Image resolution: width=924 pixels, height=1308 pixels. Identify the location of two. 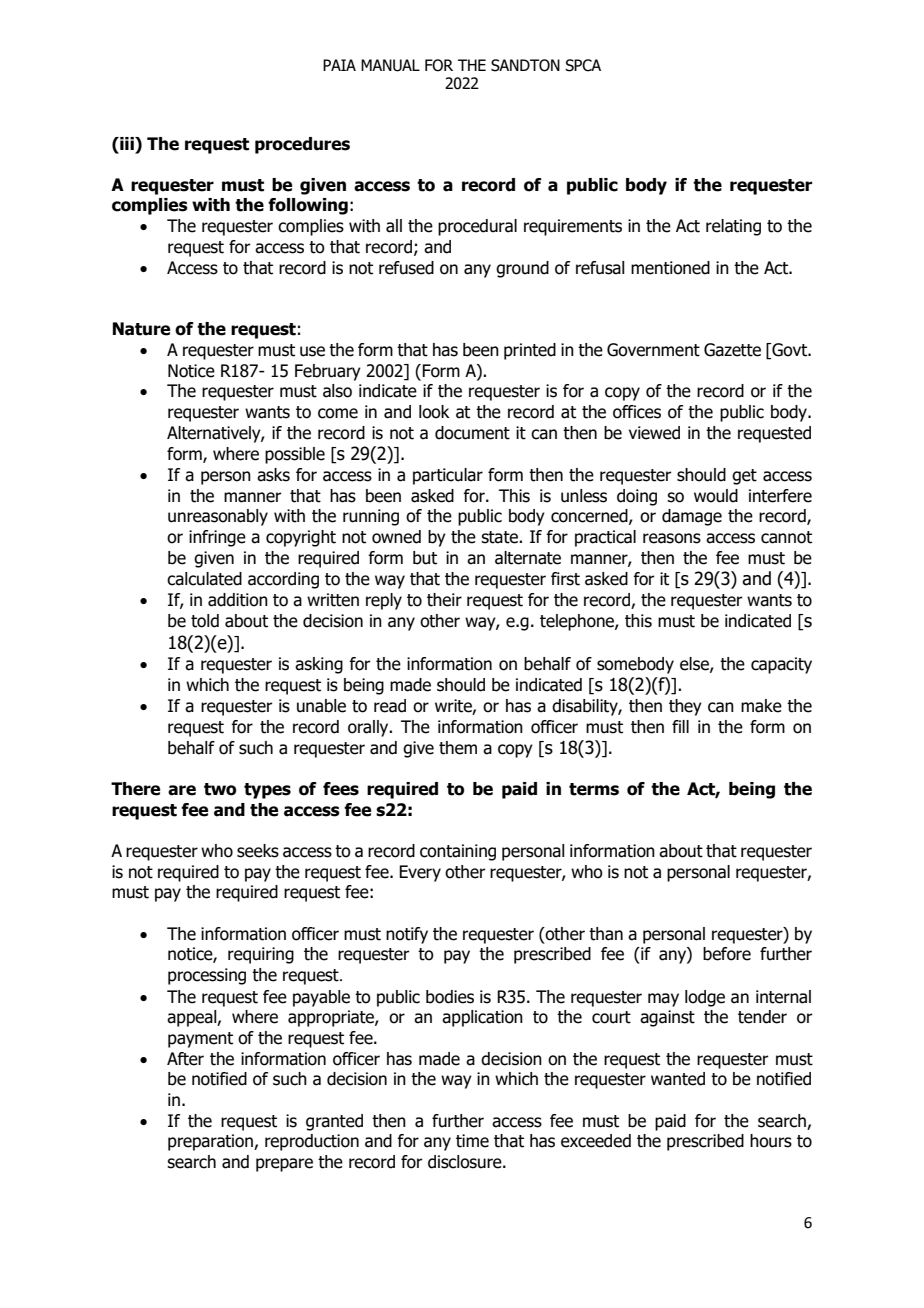
(220, 789).
